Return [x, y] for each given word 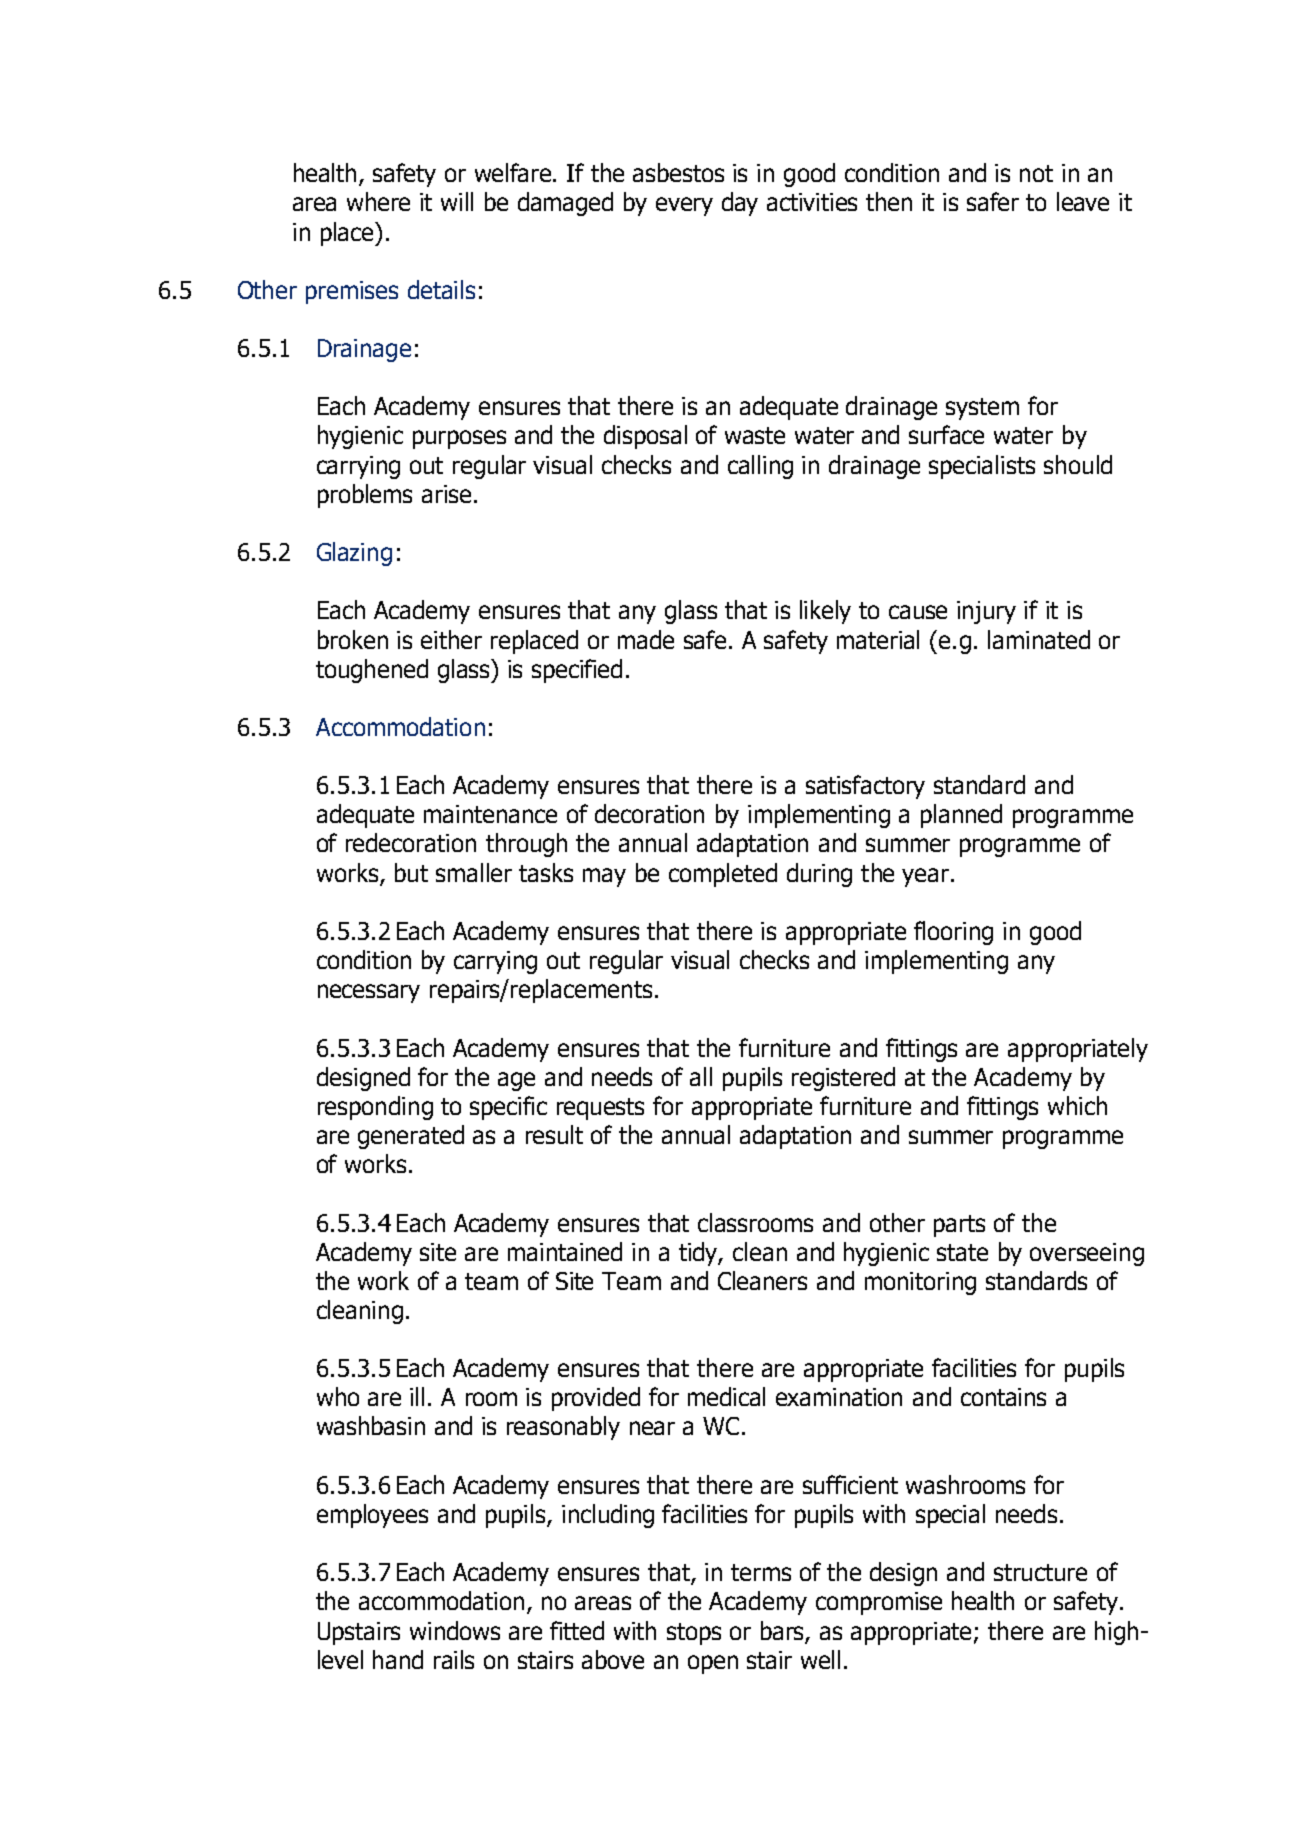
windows [455, 1630]
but [411, 872]
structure [1040, 1572]
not [1036, 173]
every [684, 206]
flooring [953, 933]
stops [694, 1634]
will [457, 201]
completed [723, 875]
